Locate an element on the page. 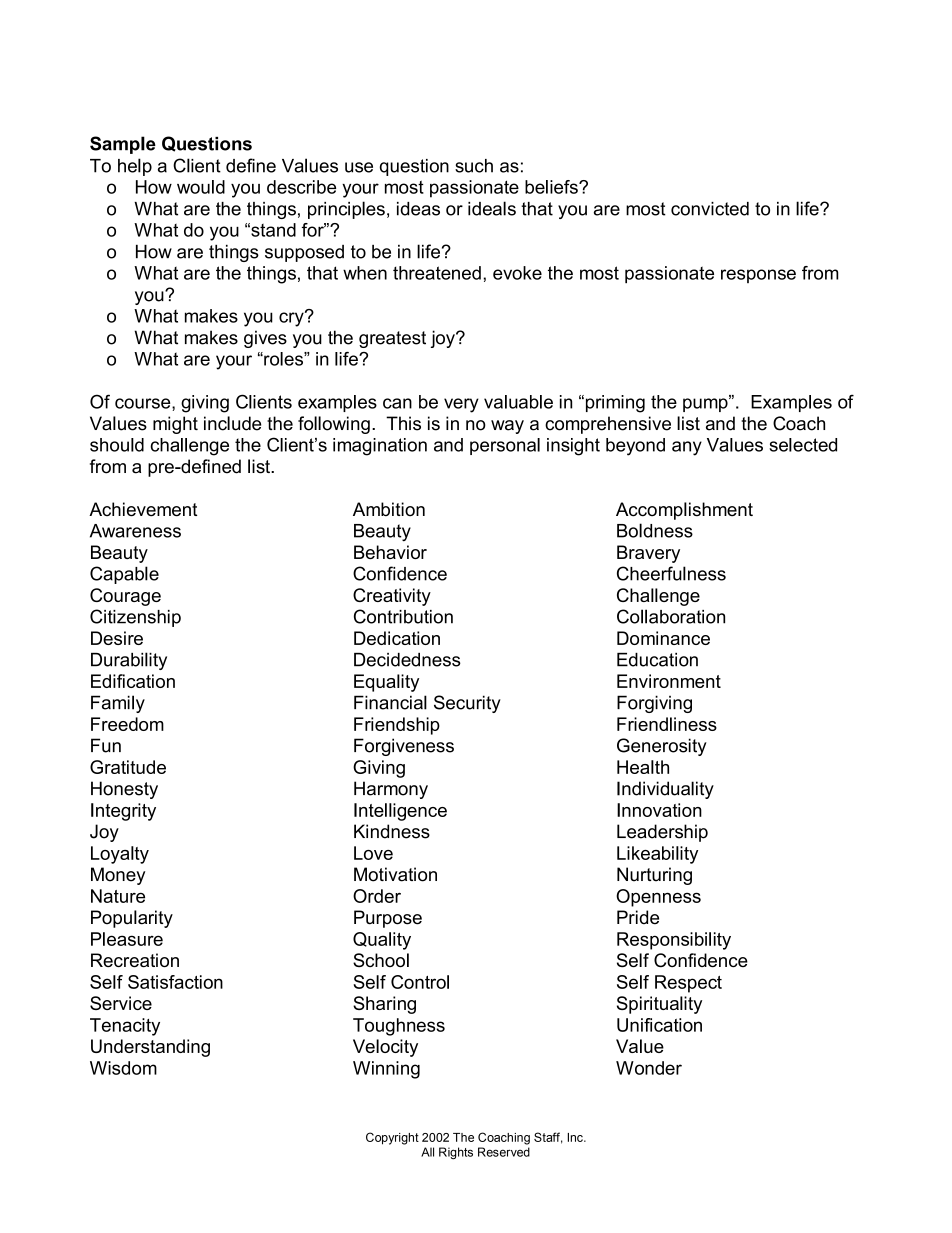 Image resolution: width=952 pixels, height=1233 pixels. This is located at coordinates (403, 423).
